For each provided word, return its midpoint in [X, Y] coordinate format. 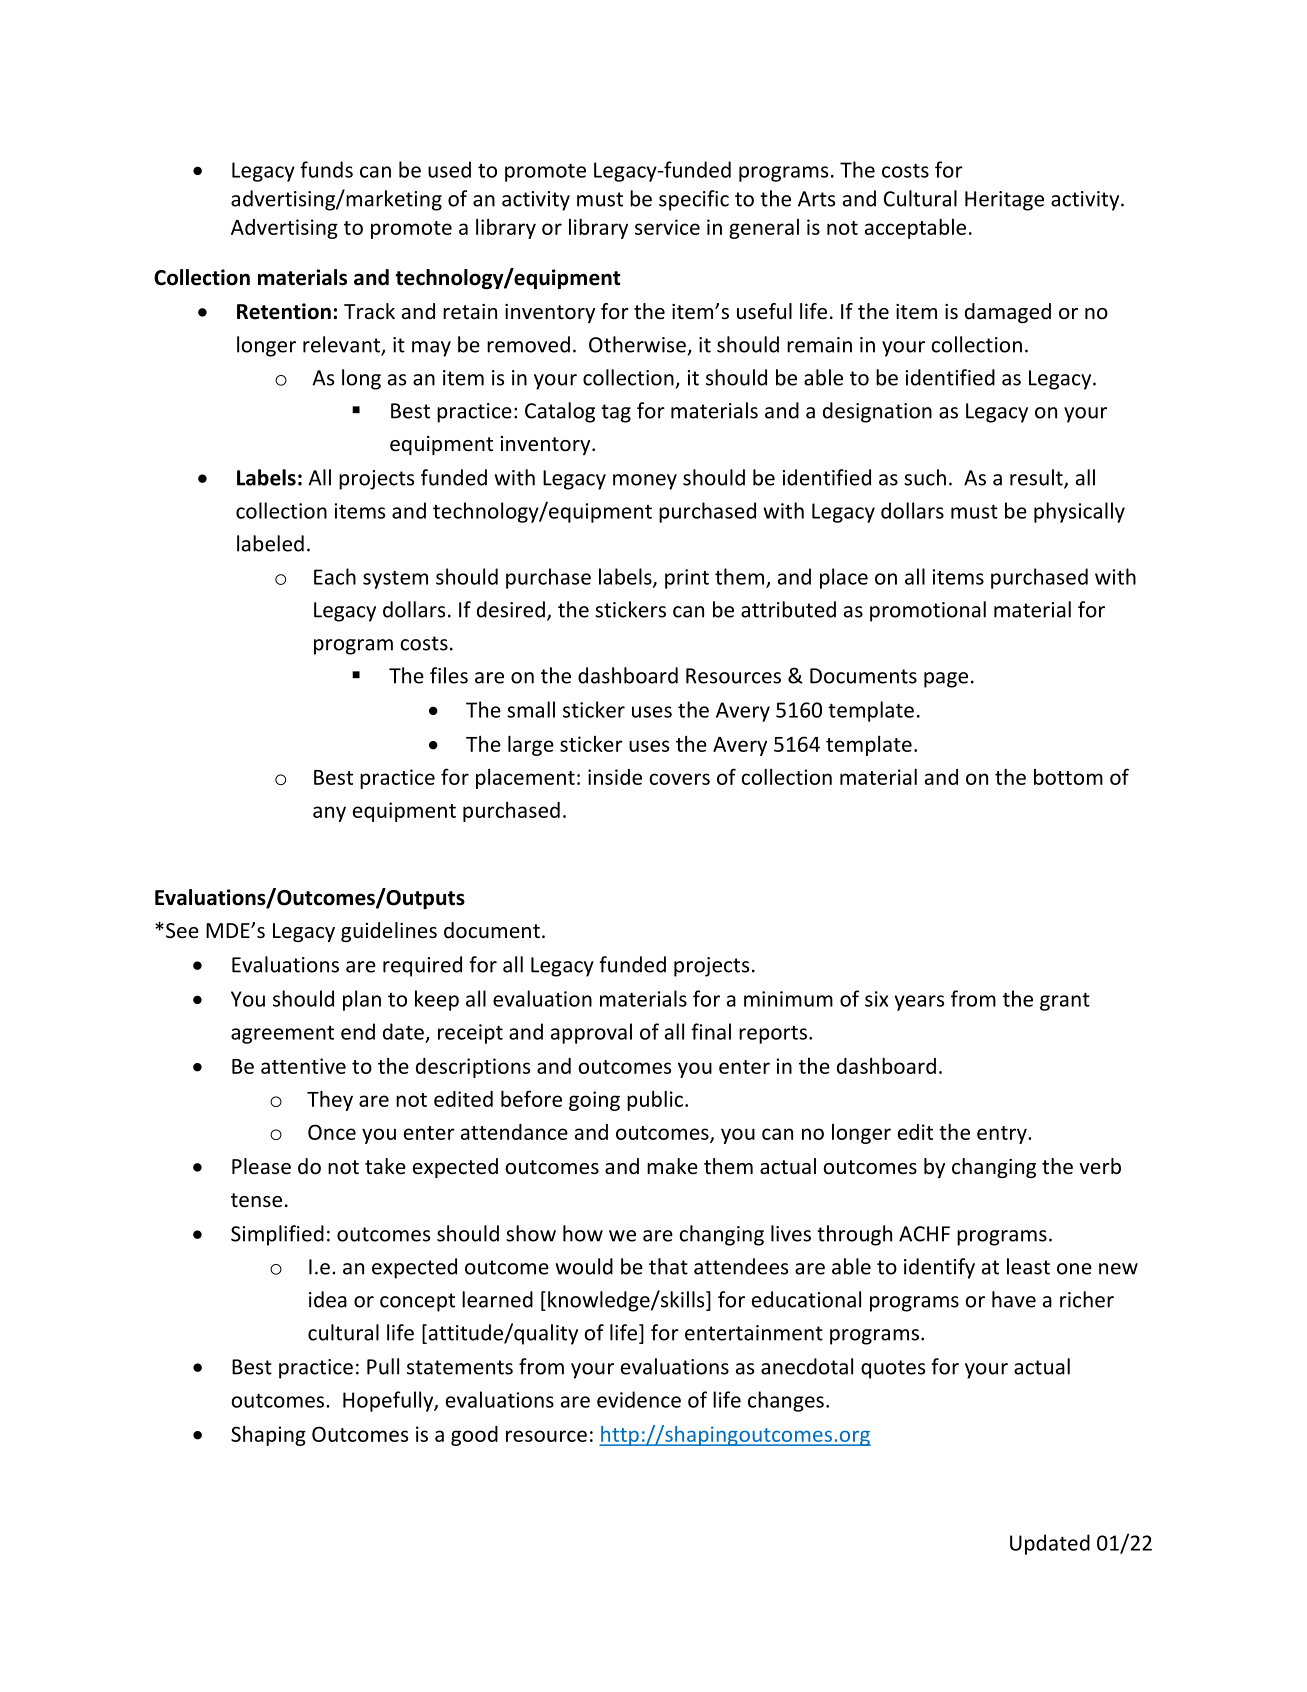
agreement [282, 1035]
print [687, 579]
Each [335, 576]
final [711, 1031]
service [667, 227]
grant [1065, 1002]
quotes [893, 1369]
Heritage [1004, 201]
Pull [383, 1366]
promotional [928, 611]
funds [326, 169]
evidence [639, 1399]
